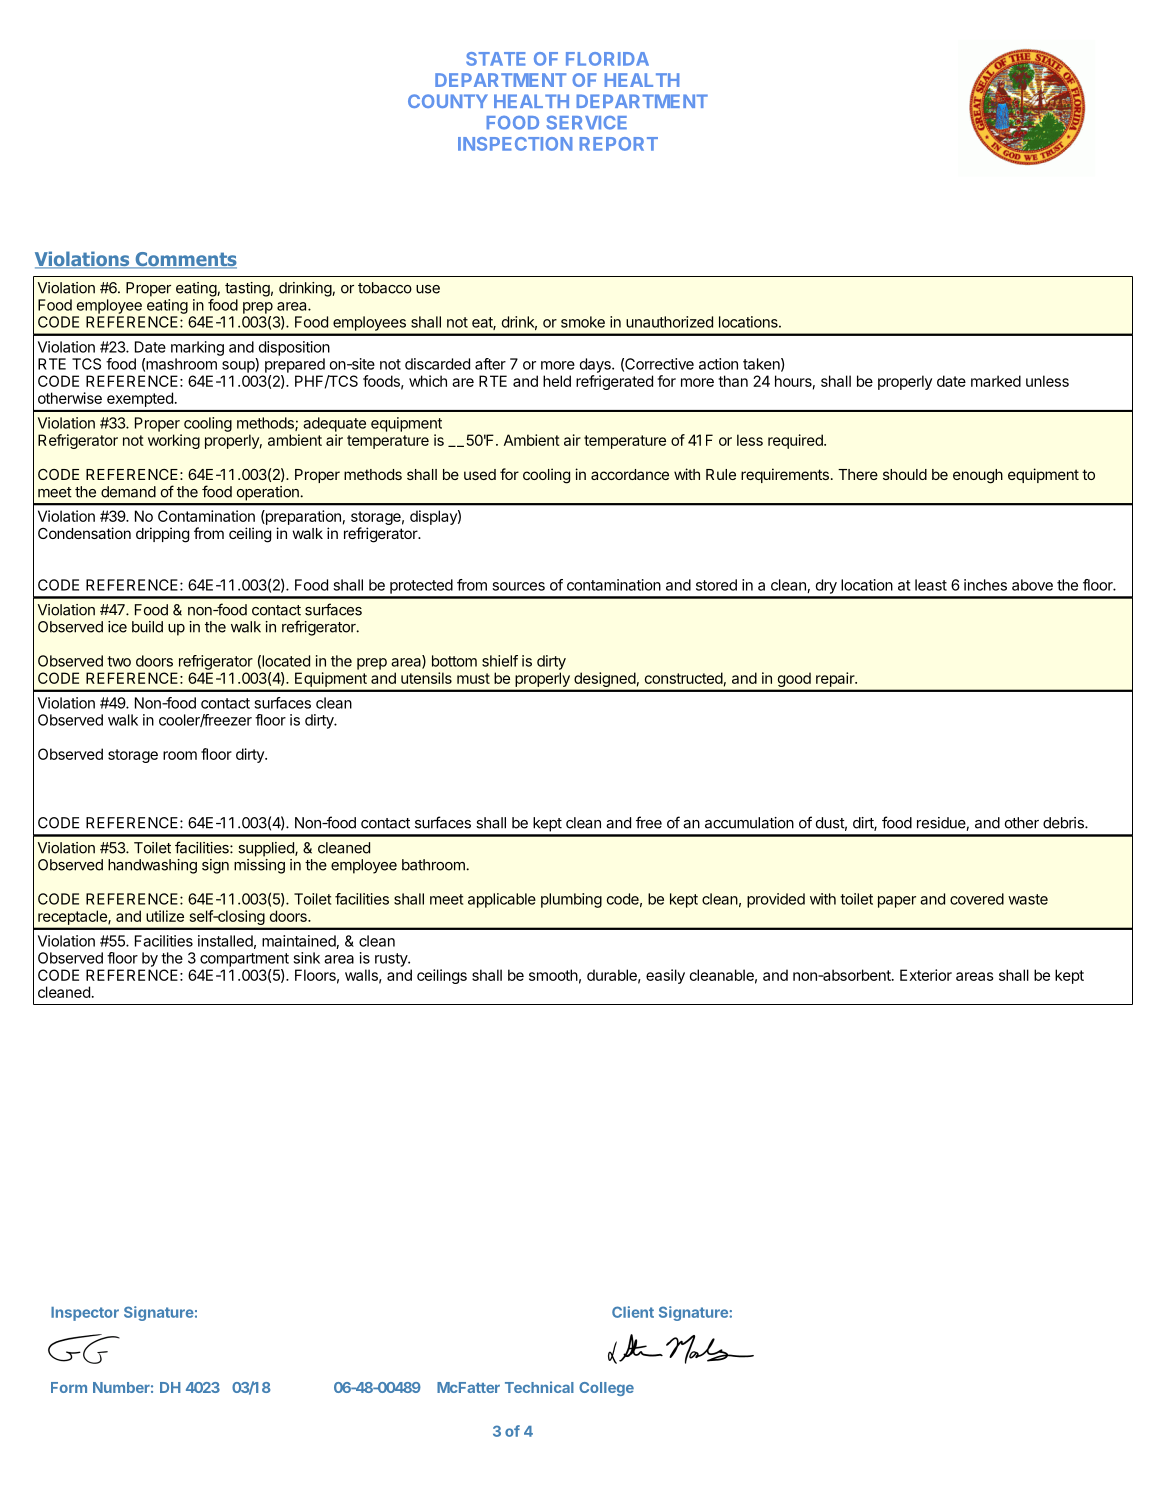  What do you see at coordinates (539, 1387) in the screenshot?
I see `Technical` at bounding box center [539, 1387].
